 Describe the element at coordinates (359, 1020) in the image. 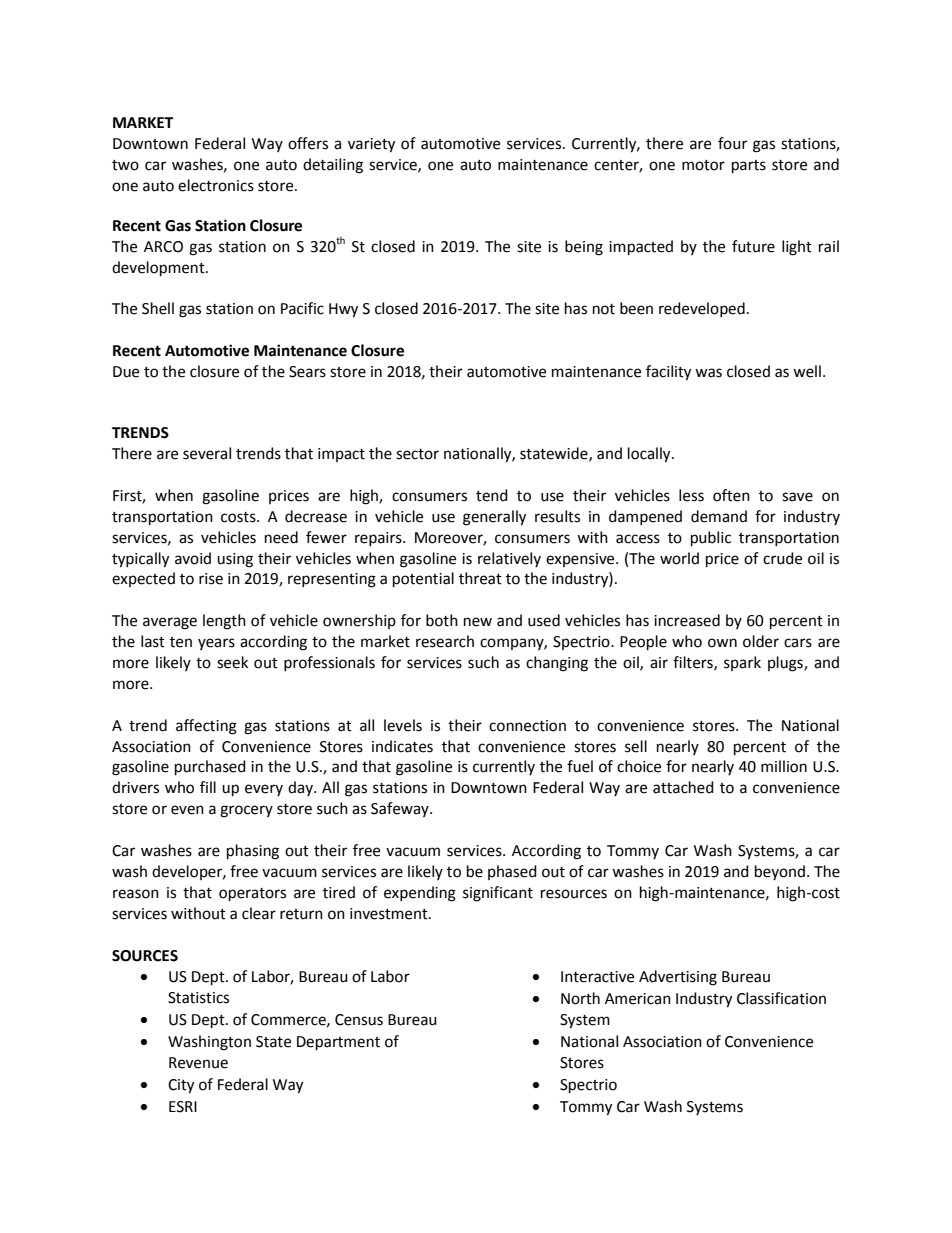

I see `Census` at that location.
